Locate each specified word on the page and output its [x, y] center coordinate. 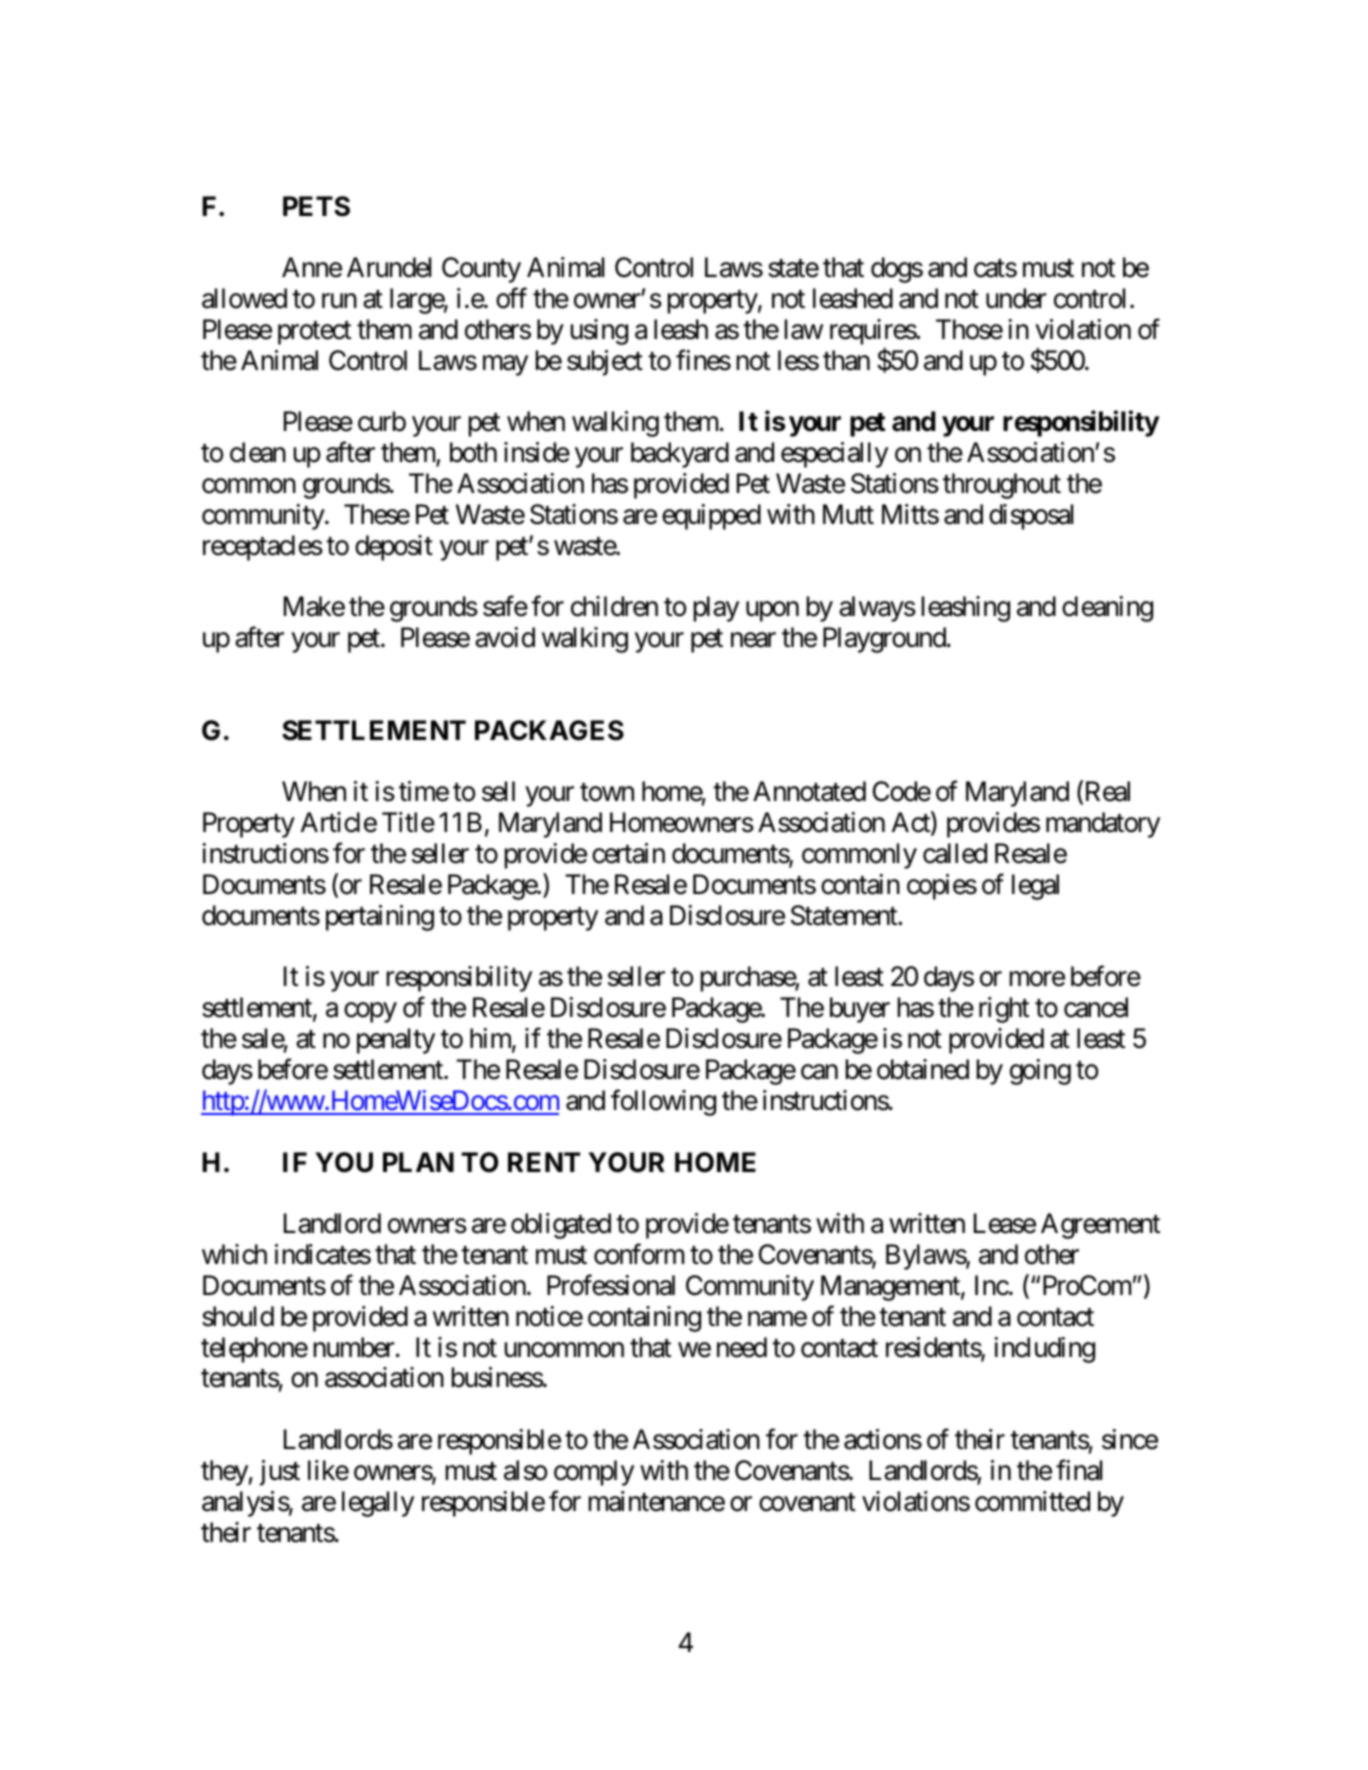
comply [594, 1473]
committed [1032, 1501]
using [599, 332]
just [280, 1473]
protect [314, 333]
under [1016, 298]
